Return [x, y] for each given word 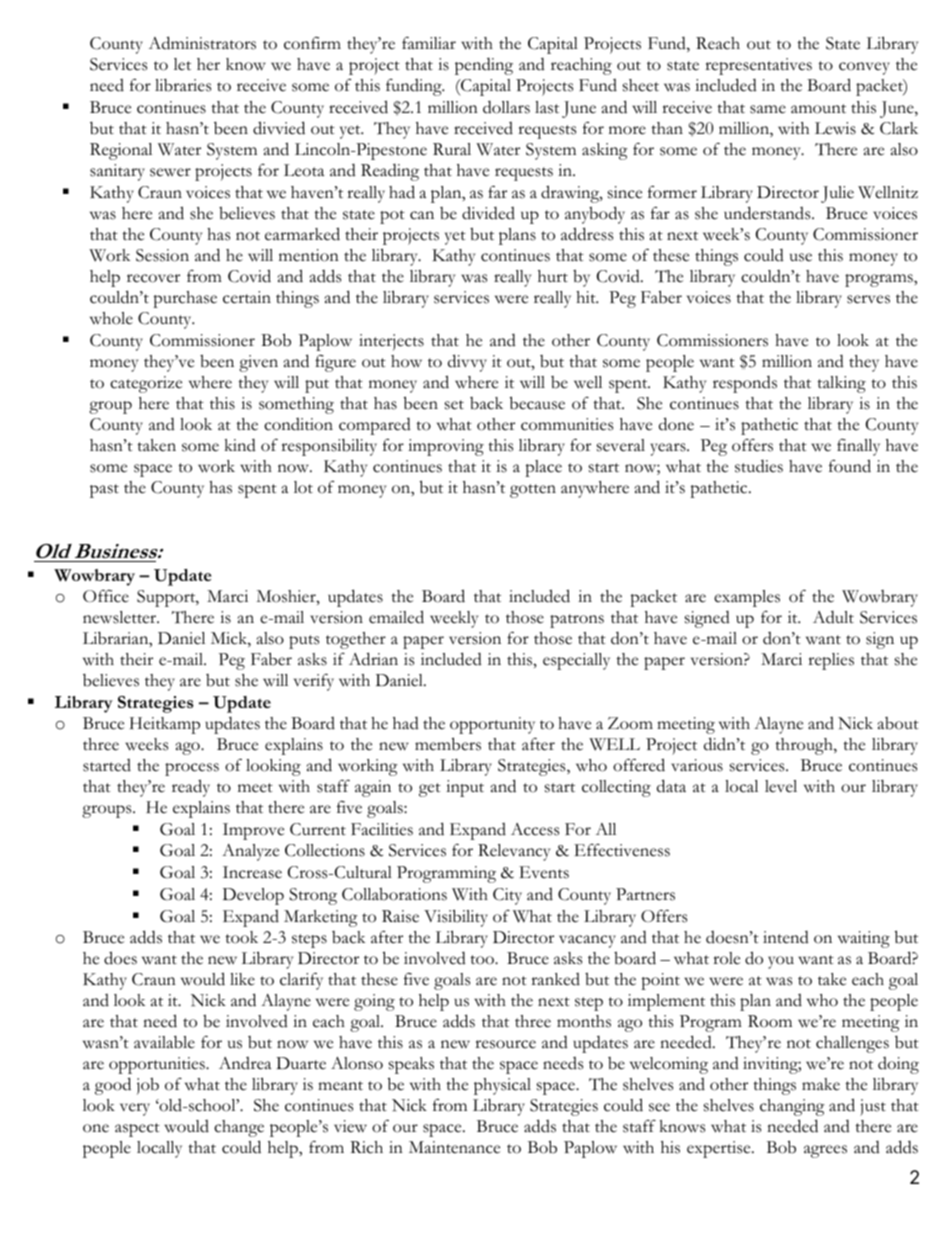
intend [786, 937]
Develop [253, 896]
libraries [183, 85]
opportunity [492, 725]
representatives [758, 66]
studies [759, 466]
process [192, 769]
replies [831, 661]
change [239, 1128]
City [507, 896]
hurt [553, 276]
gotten [533, 491]
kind [240, 445]
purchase [185, 299]
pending [484, 66]
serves [868, 299]
